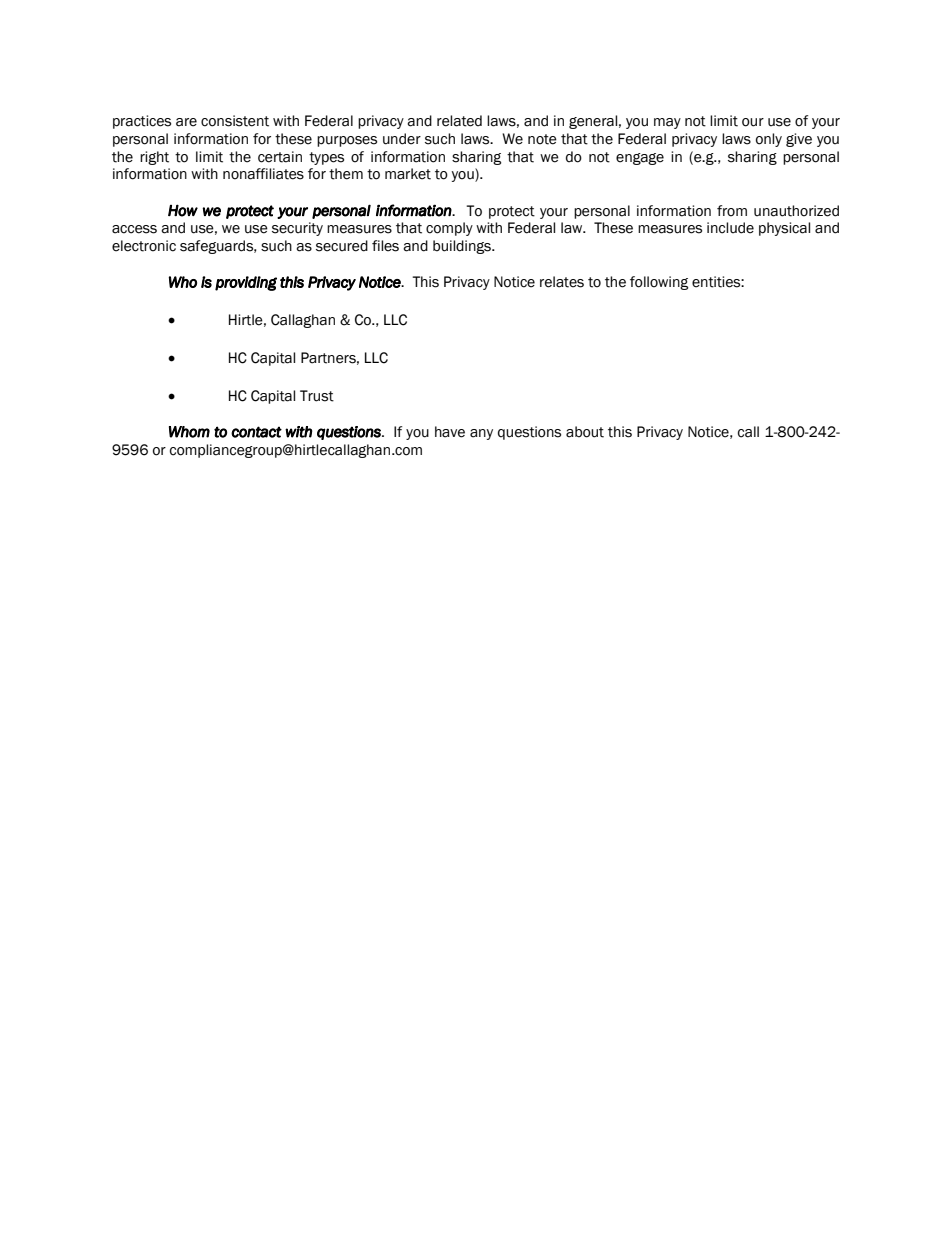  Describe the element at coordinates (186, 122) in the page. I see `are` at that location.
